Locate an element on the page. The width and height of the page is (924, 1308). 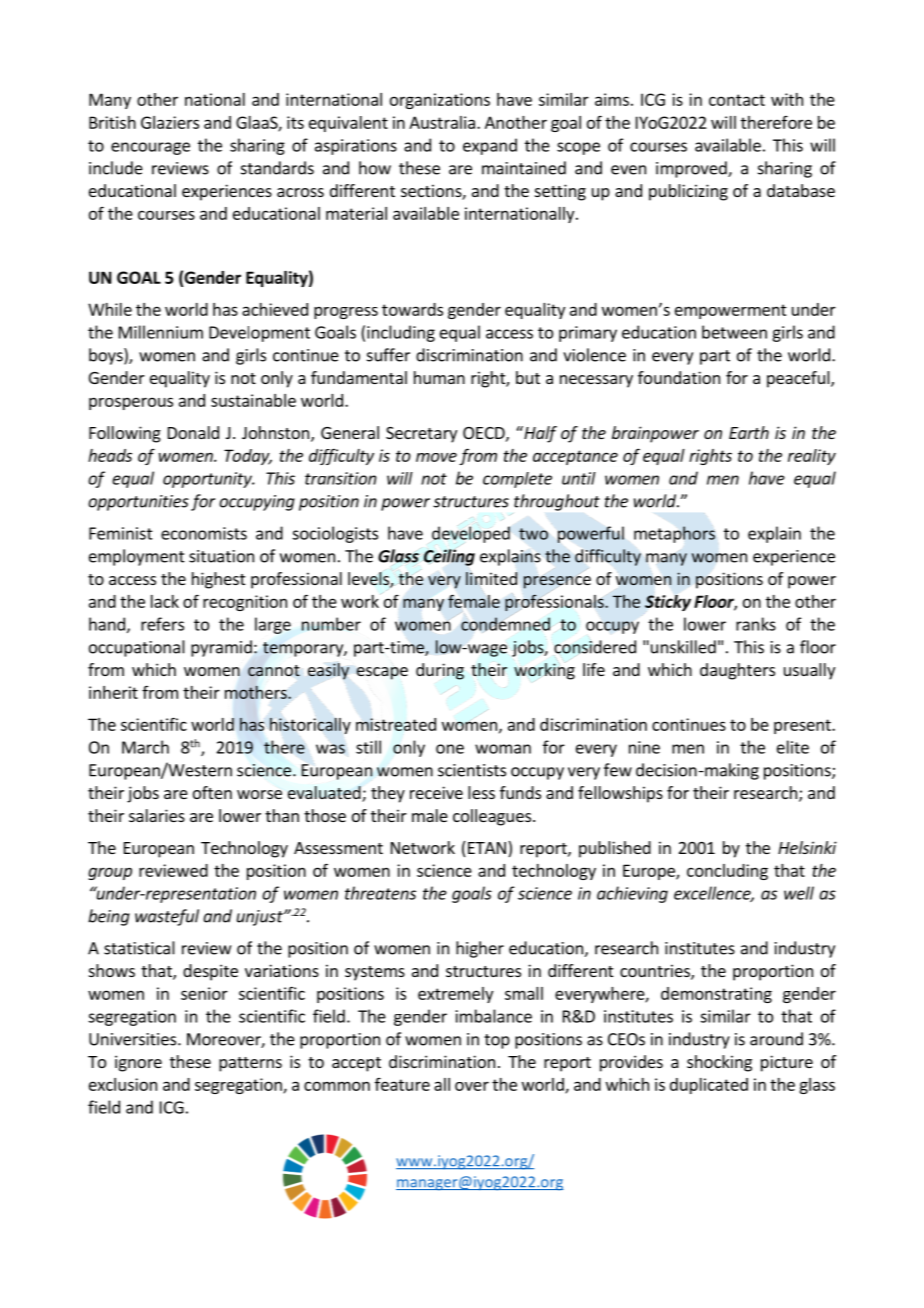
ranks is located at coordinates (756, 624).
